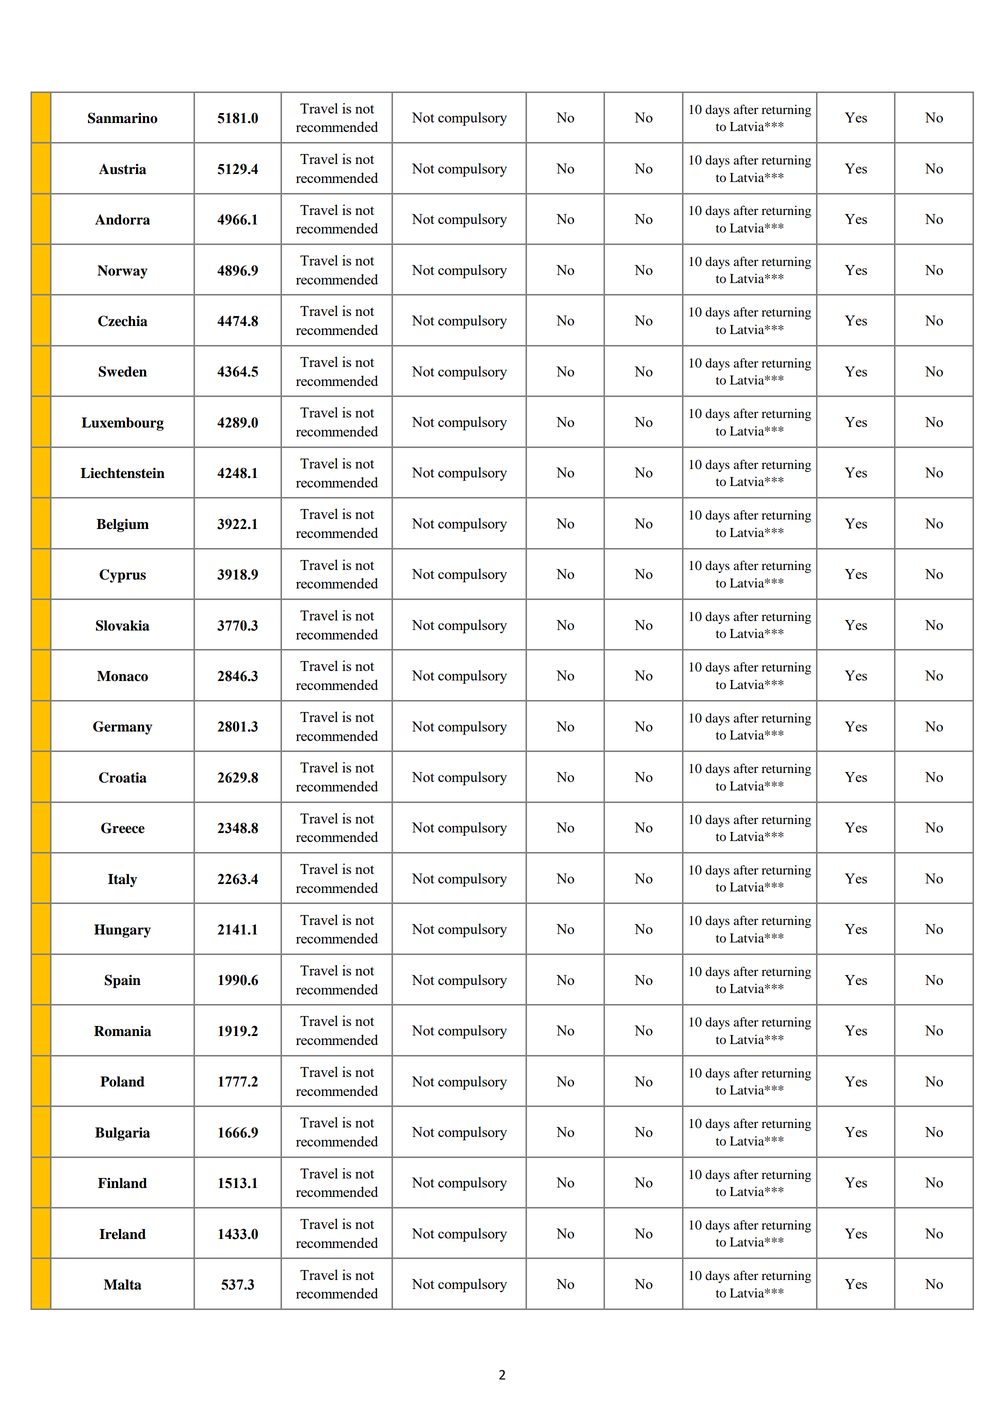 Image resolution: width=1006 pixels, height=1423 pixels. I want to click on Germany, so click(122, 728).
